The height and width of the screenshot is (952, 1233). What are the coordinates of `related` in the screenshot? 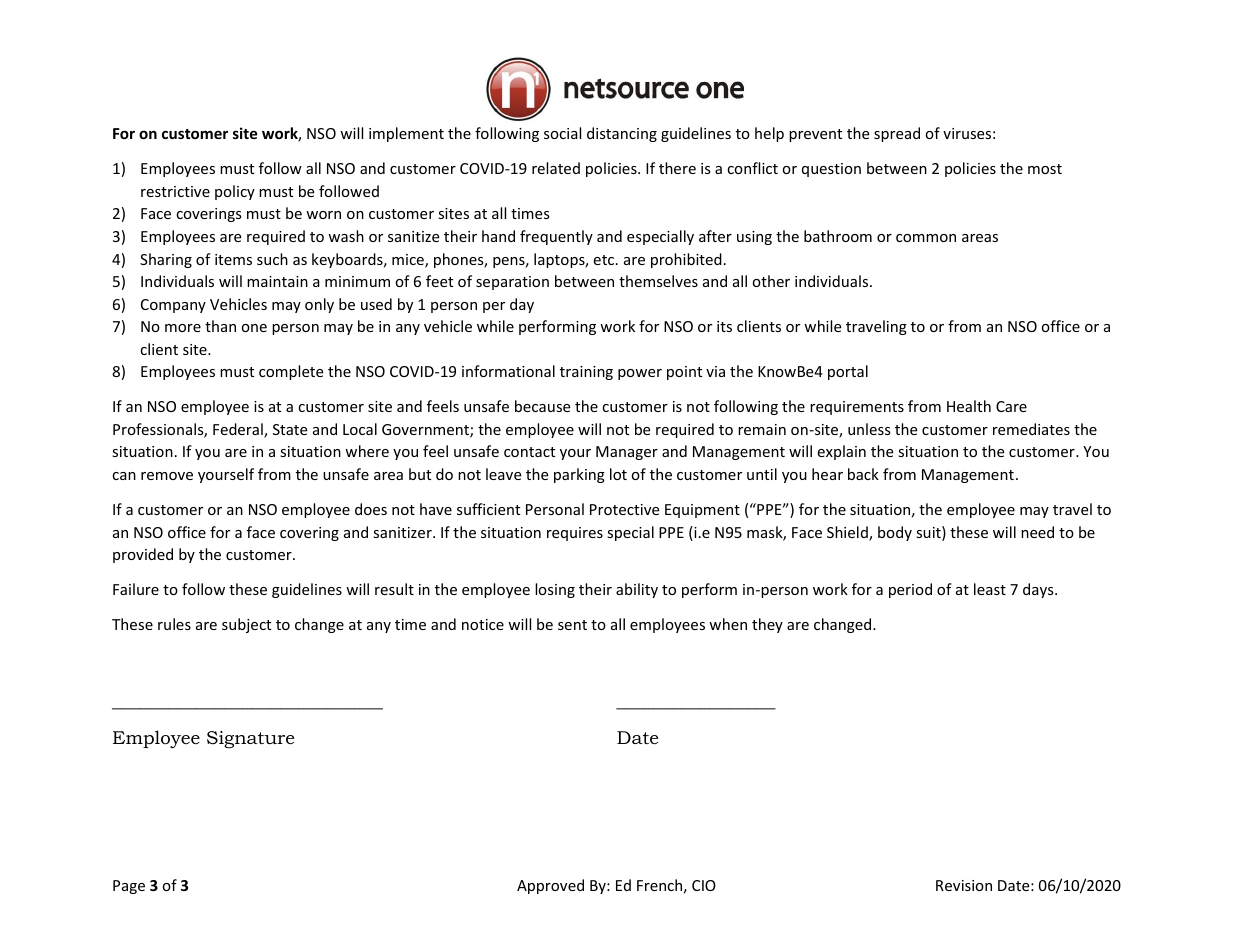 It's located at (556, 168).
